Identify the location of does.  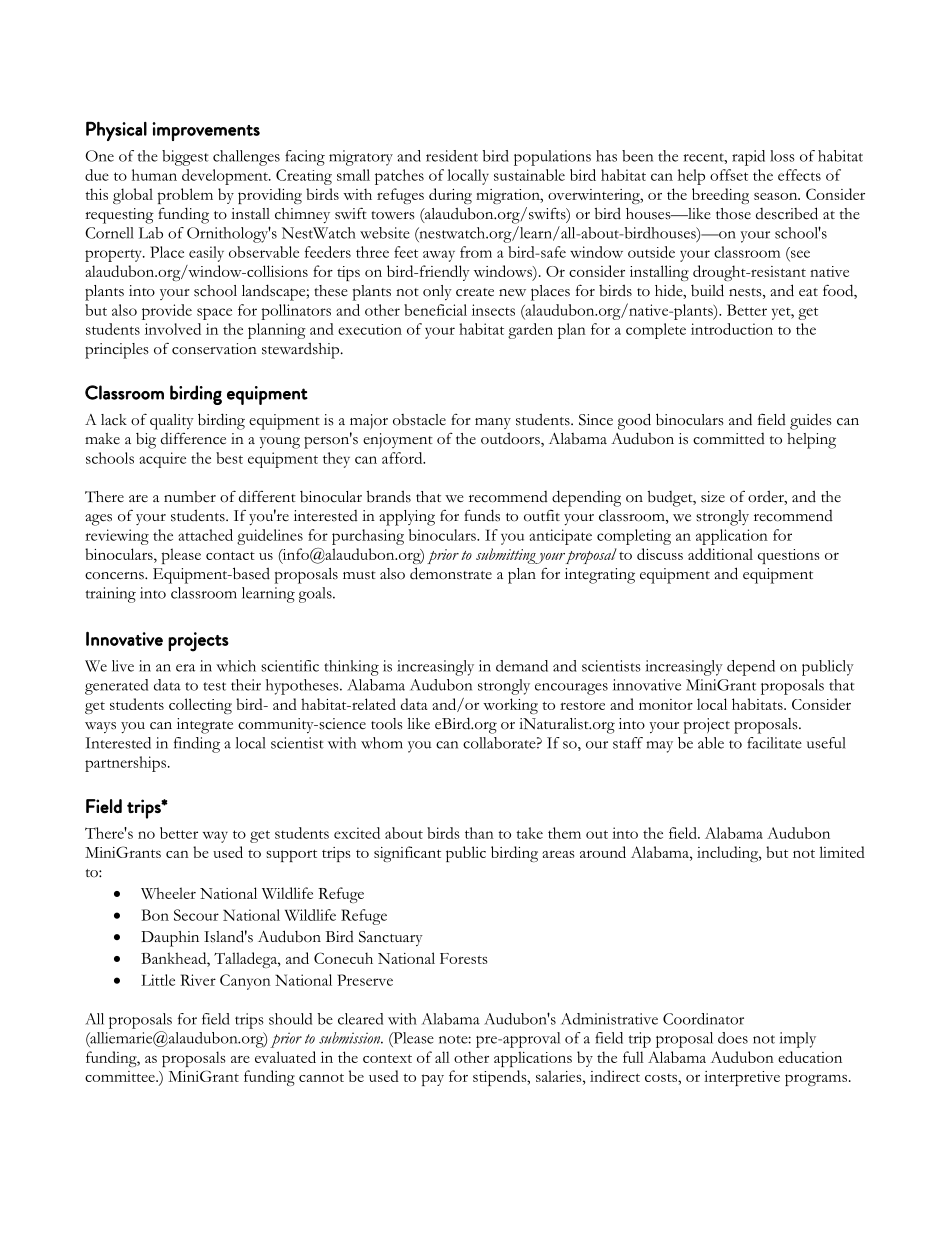
(733, 1038).
